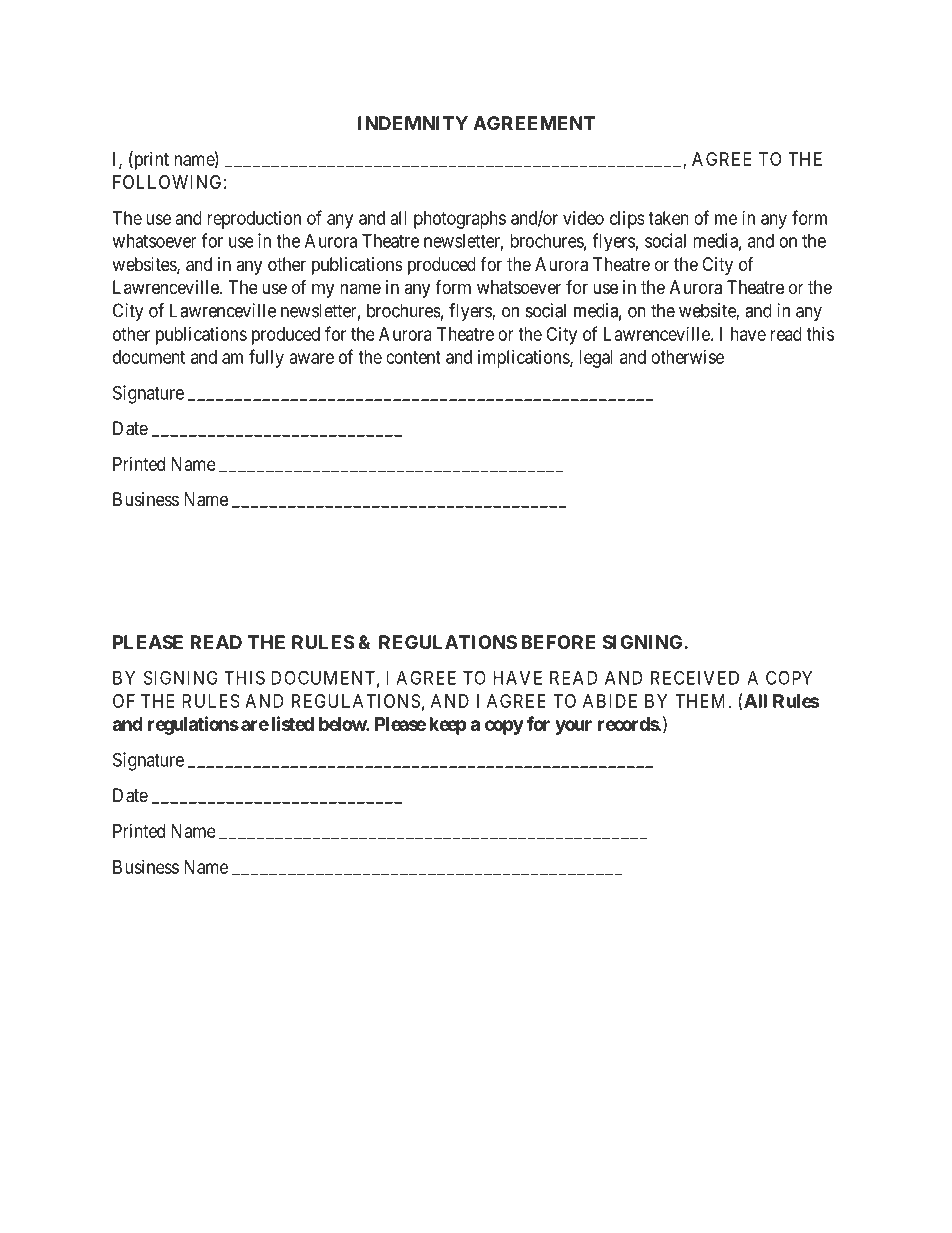 The height and width of the document is (1233, 952). Describe the element at coordinates (312, 358) in the document. I see `aware` at that location.
